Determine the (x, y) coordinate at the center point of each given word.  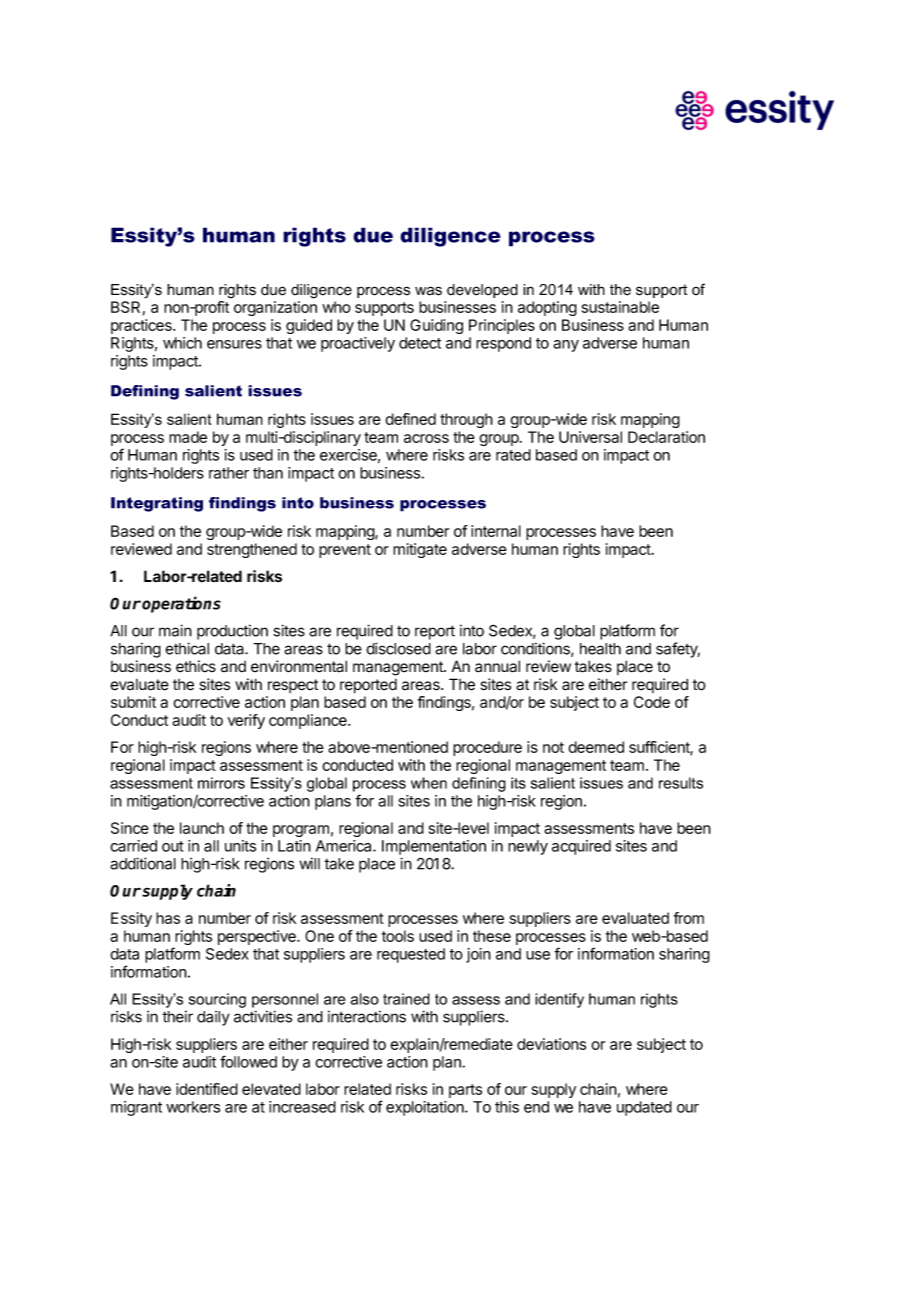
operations (181, 604)
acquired (581, 847)
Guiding (436, 326)
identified (207, 1089)
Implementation (434, 847)
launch (202, 828)
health (600, 649)
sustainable (620, 307)
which (182, 343)
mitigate (420, 550)
